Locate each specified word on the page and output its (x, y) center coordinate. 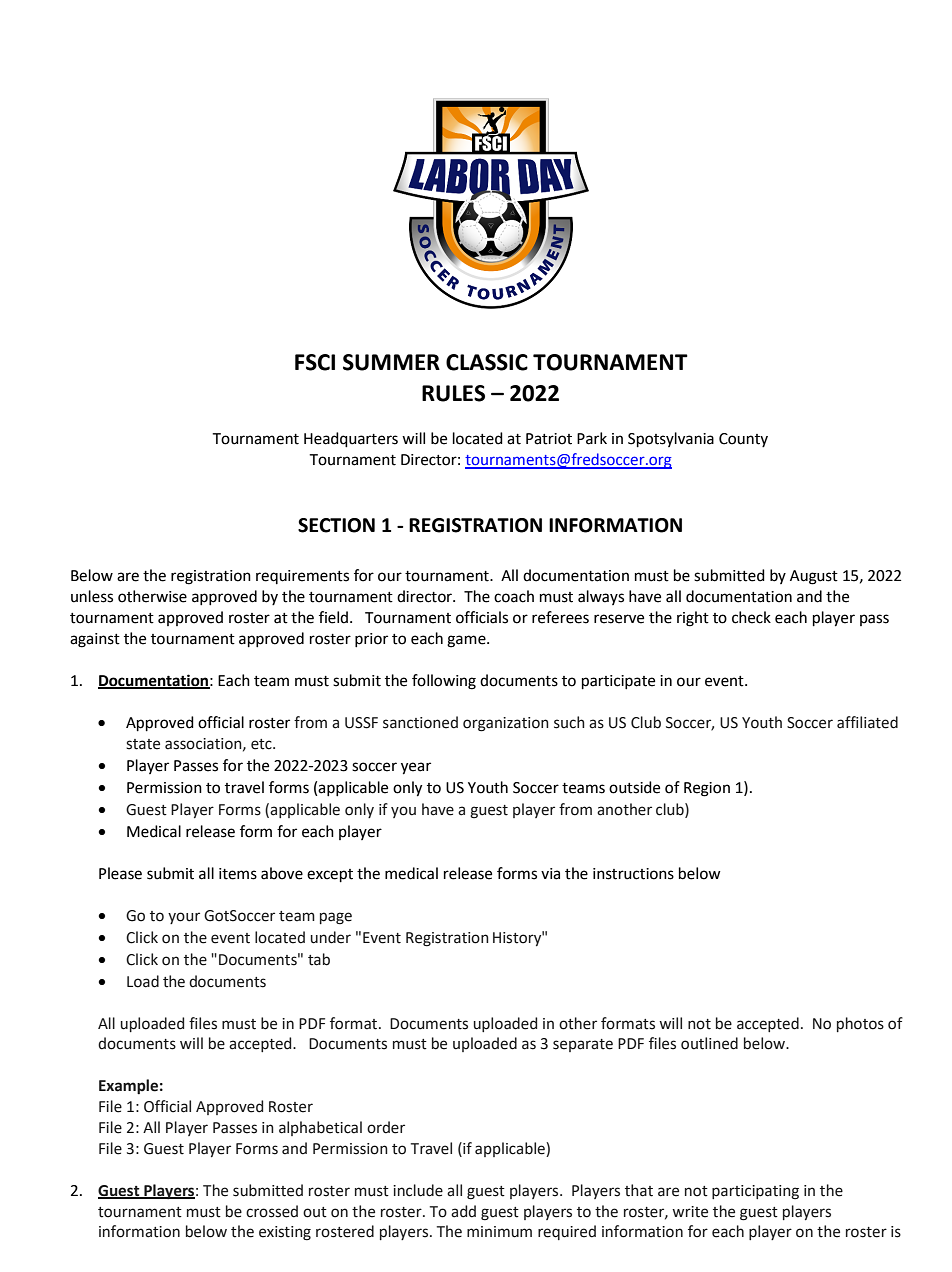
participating (755, 1192)
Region (707, 789)
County (743, 440)
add (463, 1211)
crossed (272, 1211)
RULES (453, 393)
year (416, 768)
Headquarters (351, 440)
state (143, 744)
